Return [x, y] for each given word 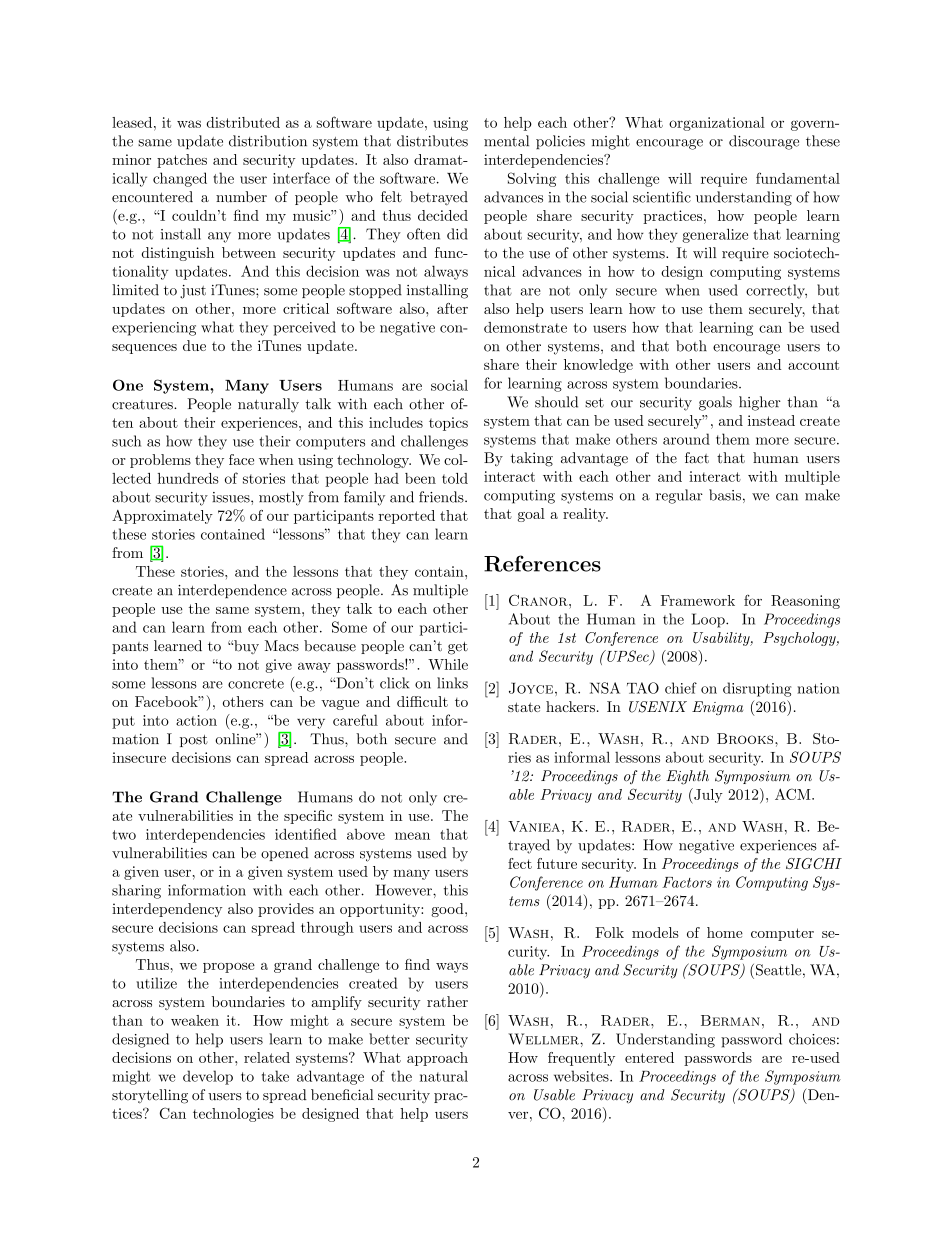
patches [182, 161]
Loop [709, 620]
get [458, 648]
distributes [432, 141]
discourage [764, 142]
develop [208, 1077]
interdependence [232, 591]
